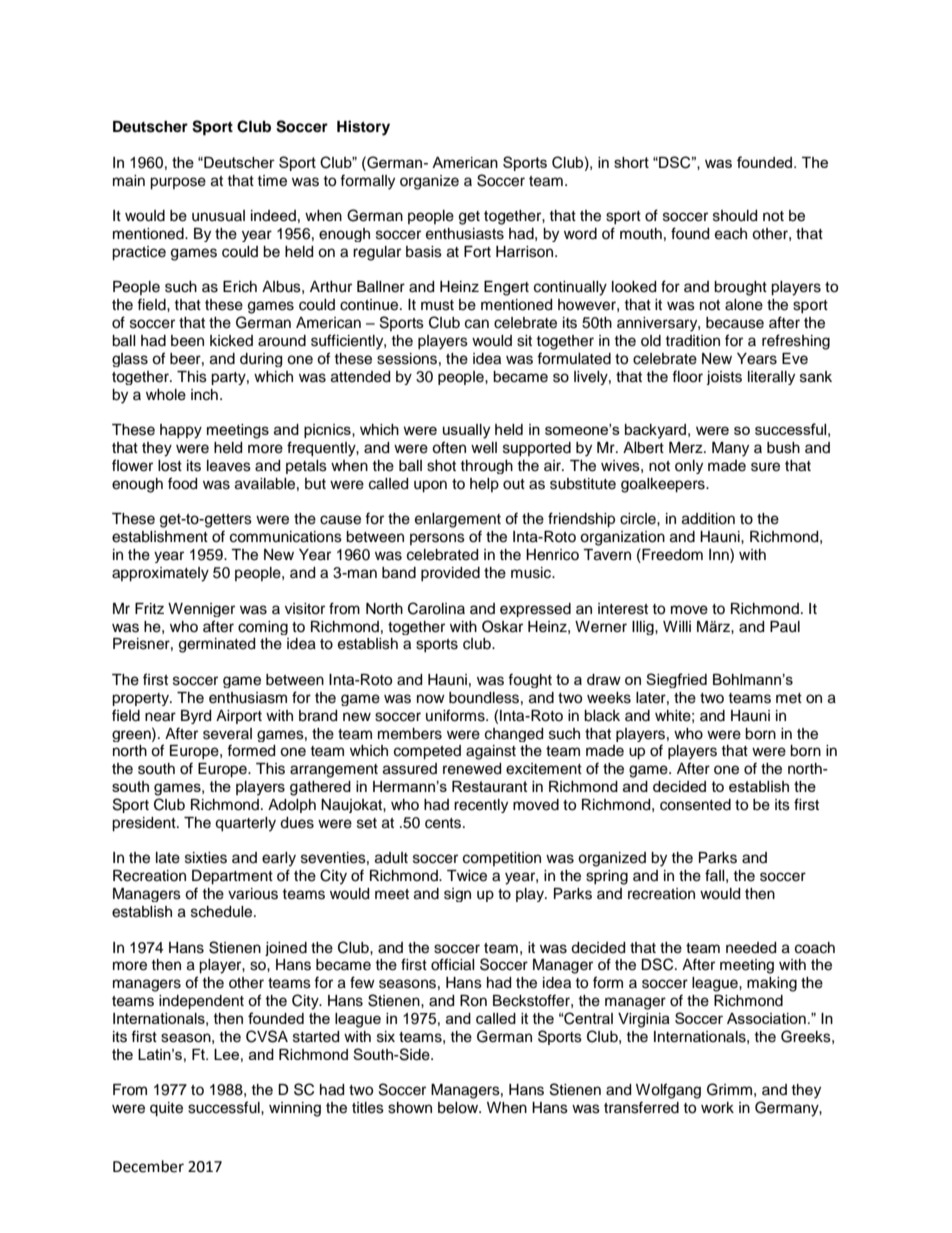 The width and height of the page is (952, 1233). I want to click on quite, so click(166, 1109).
